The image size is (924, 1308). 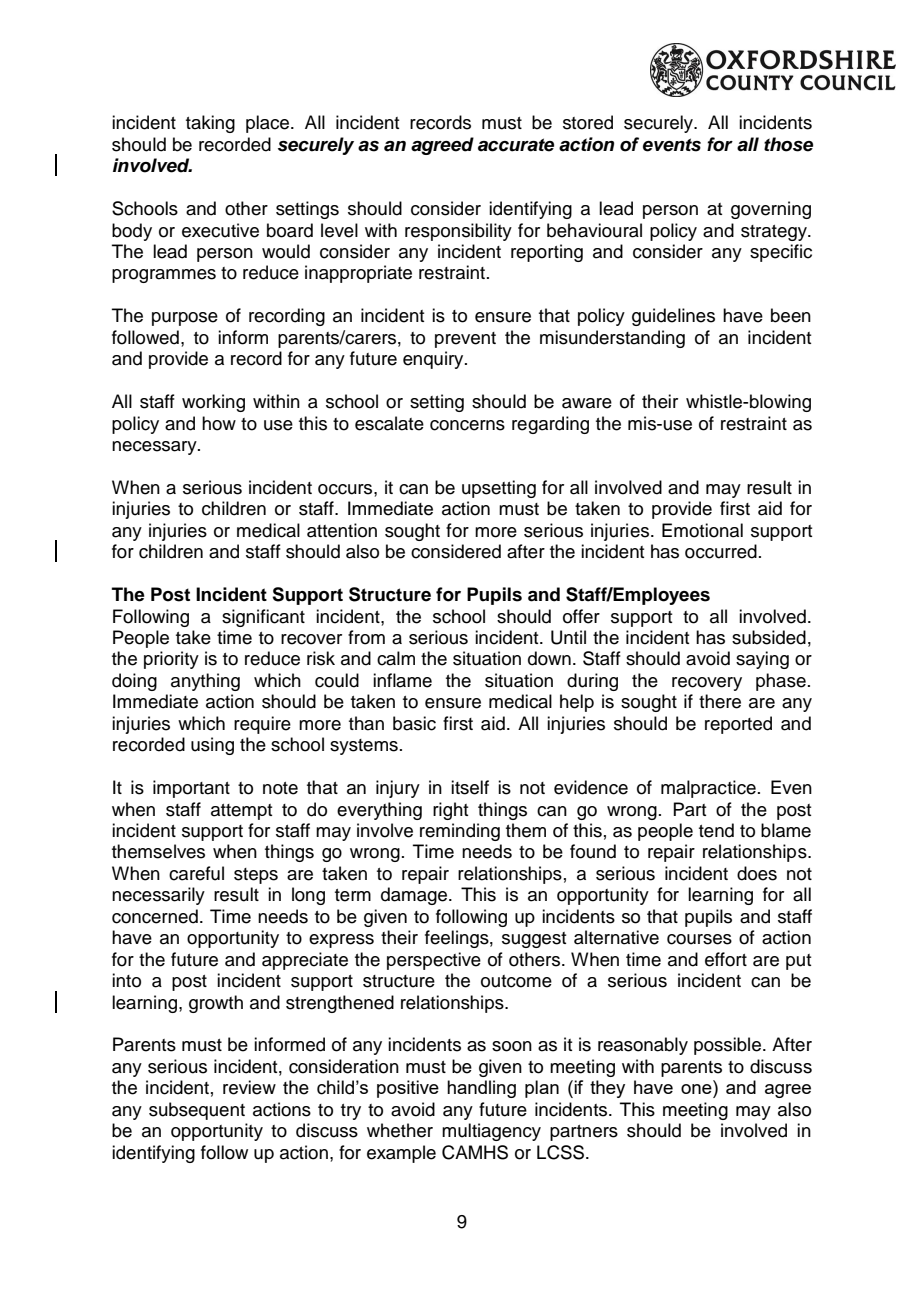 What do you see at coordinates (470, 787) in the screenshot?
I see `itself` at bounding box center [470, 787].
